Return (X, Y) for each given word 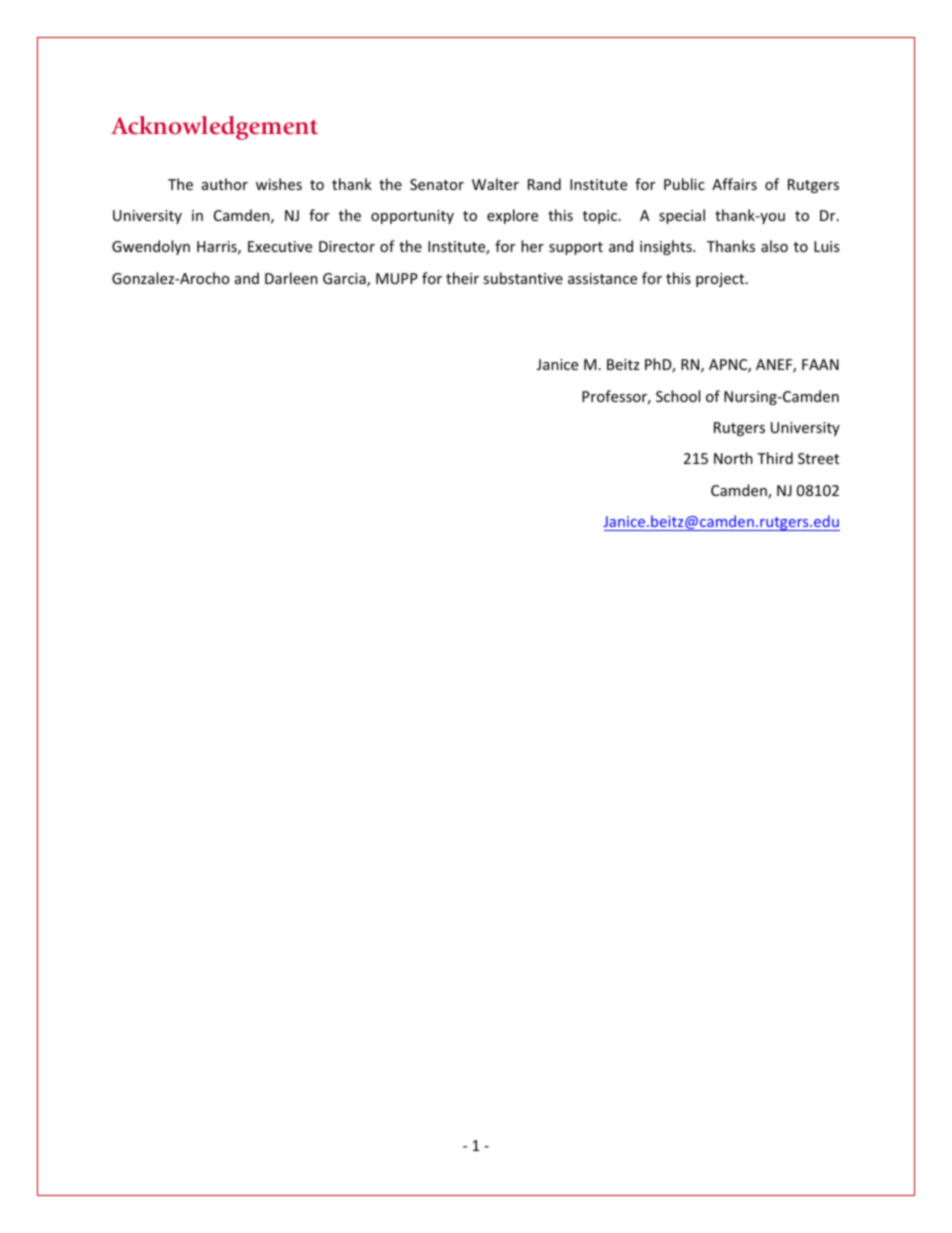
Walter (495, 184)
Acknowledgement (214, 128)
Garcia (345, 280)
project (721, 280)
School (678, 396)
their (462, 278)
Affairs (734, 184)
